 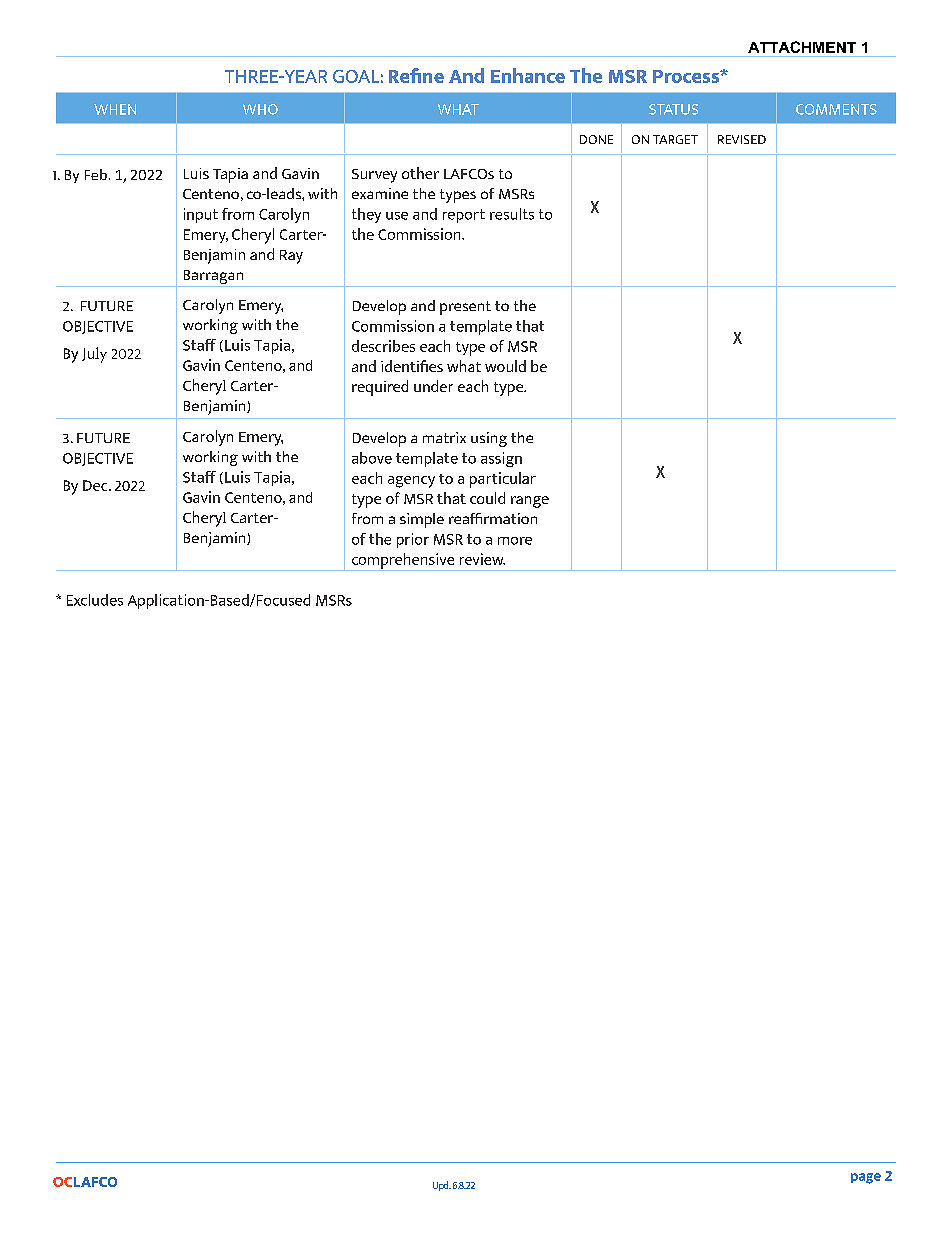 I want to click on Excludes, so click(x=95, y=600).
